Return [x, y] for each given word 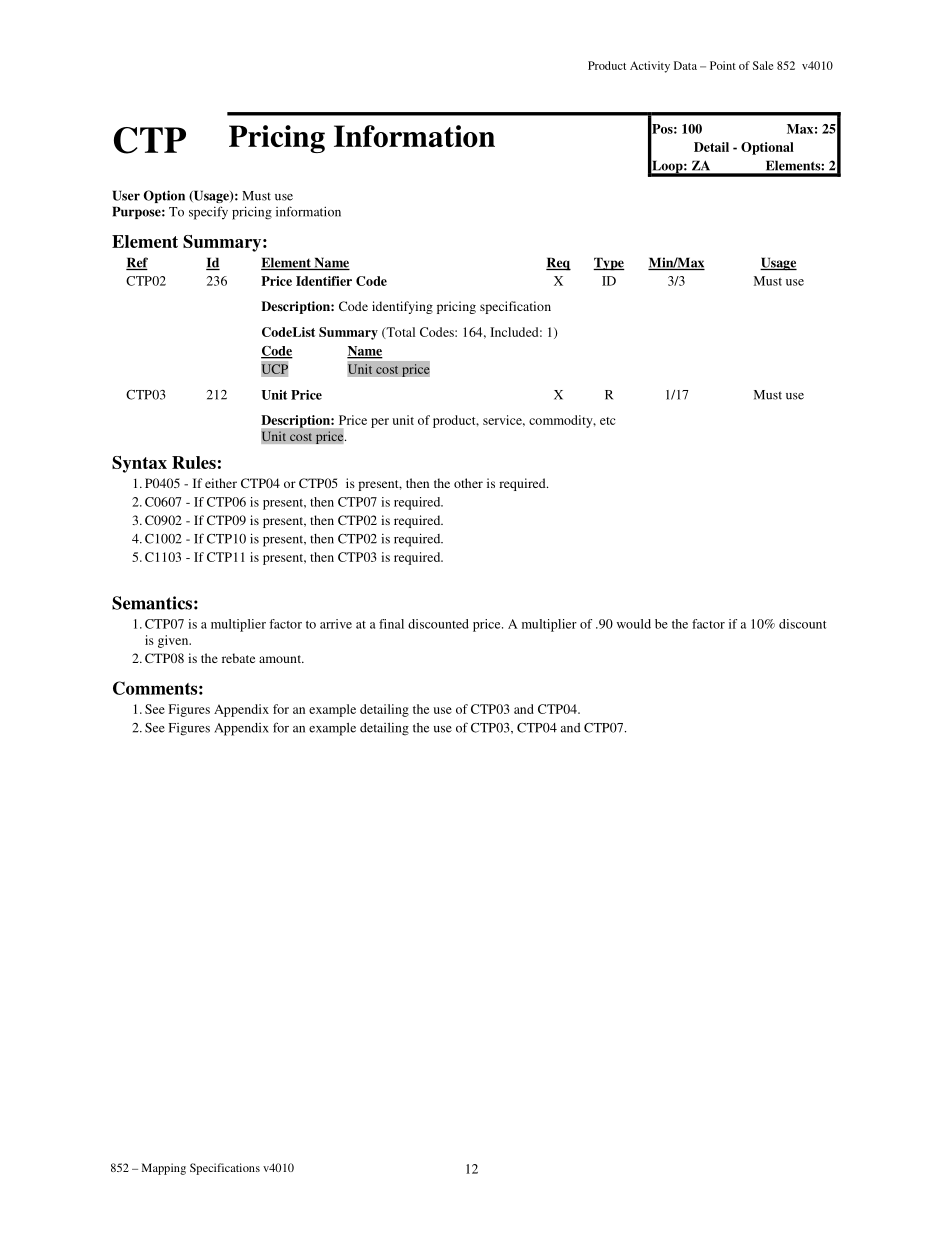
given [174, 641]
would [634, 624]
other [468, 483]
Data [685, 65]
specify [208, 213]
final [391, 624]
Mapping [164, 1169]
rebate [238, 658]
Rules [194, 462]
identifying [402, 307]
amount [281, 659]
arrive [336, 624]
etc [608, 421]
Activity [650, 67]
